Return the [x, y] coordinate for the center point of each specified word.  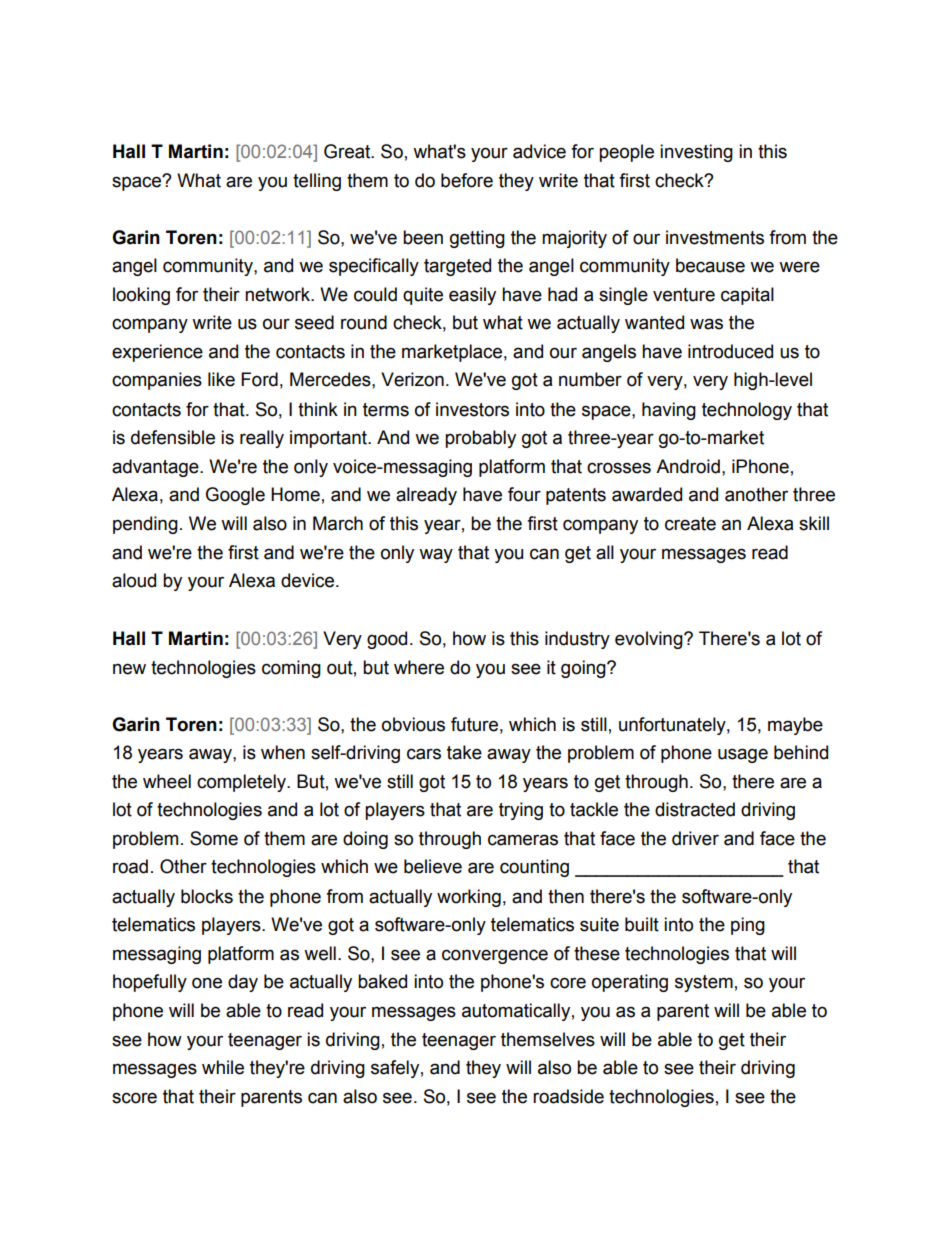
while [223, 1067]
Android [688, 466]
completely [243, 783]
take [464, 752]
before [467, 180]
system [704, 983]
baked [382, 981]
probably [480, 439]
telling [317, 182]
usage [743, 755]
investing [696, 153]
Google [235, 496]
